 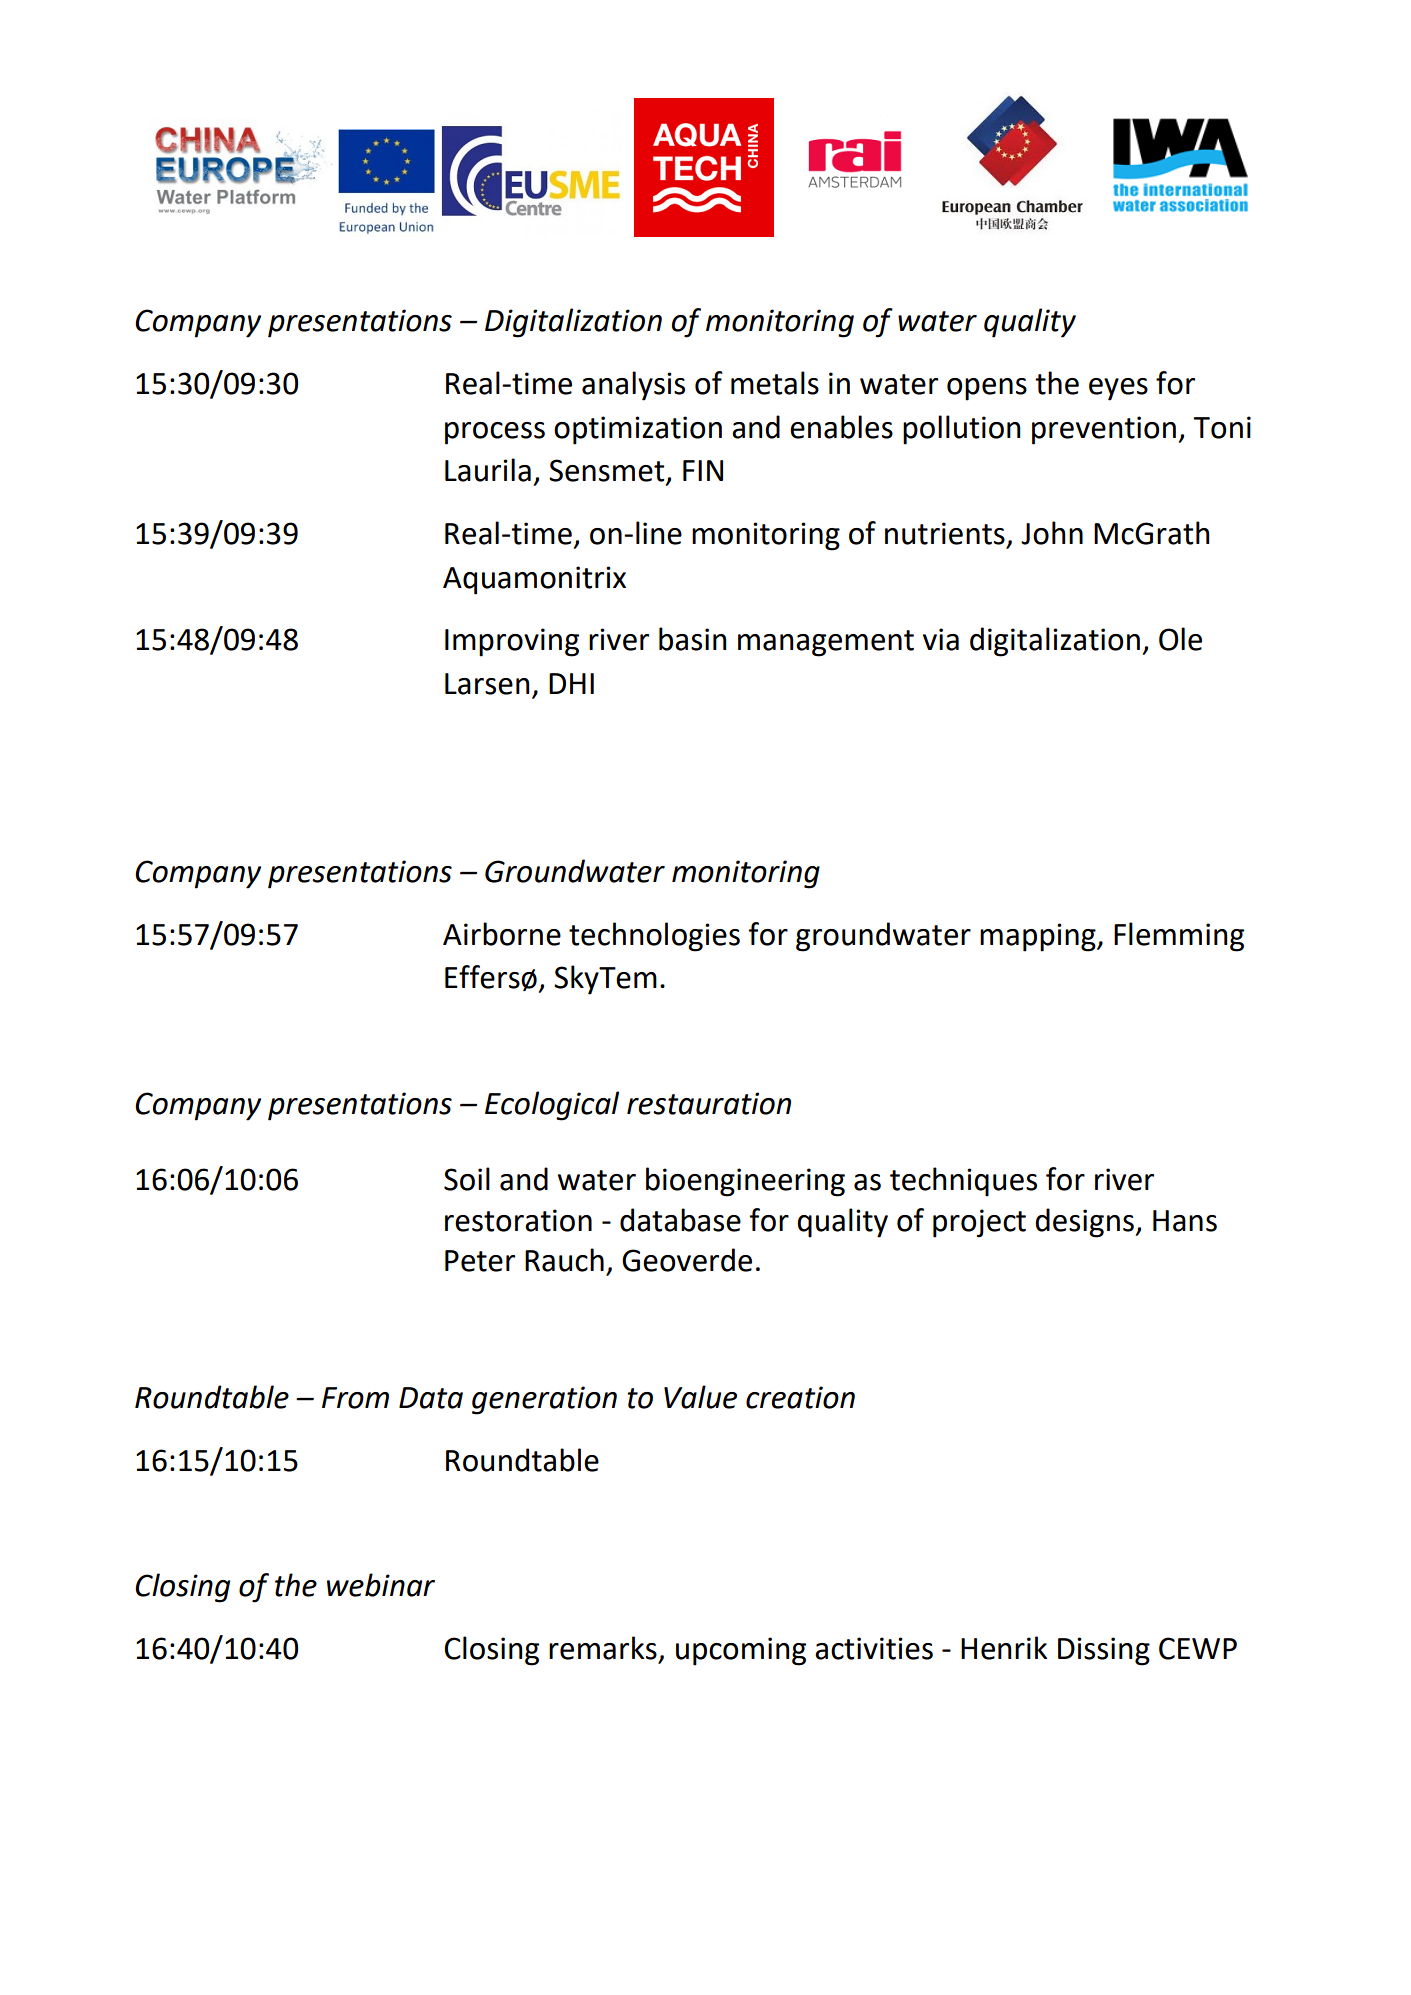 What do you see at coordinates (1179, 937) in the screenshot?
I see `Flemming` at bounding box center [1179, 937].
